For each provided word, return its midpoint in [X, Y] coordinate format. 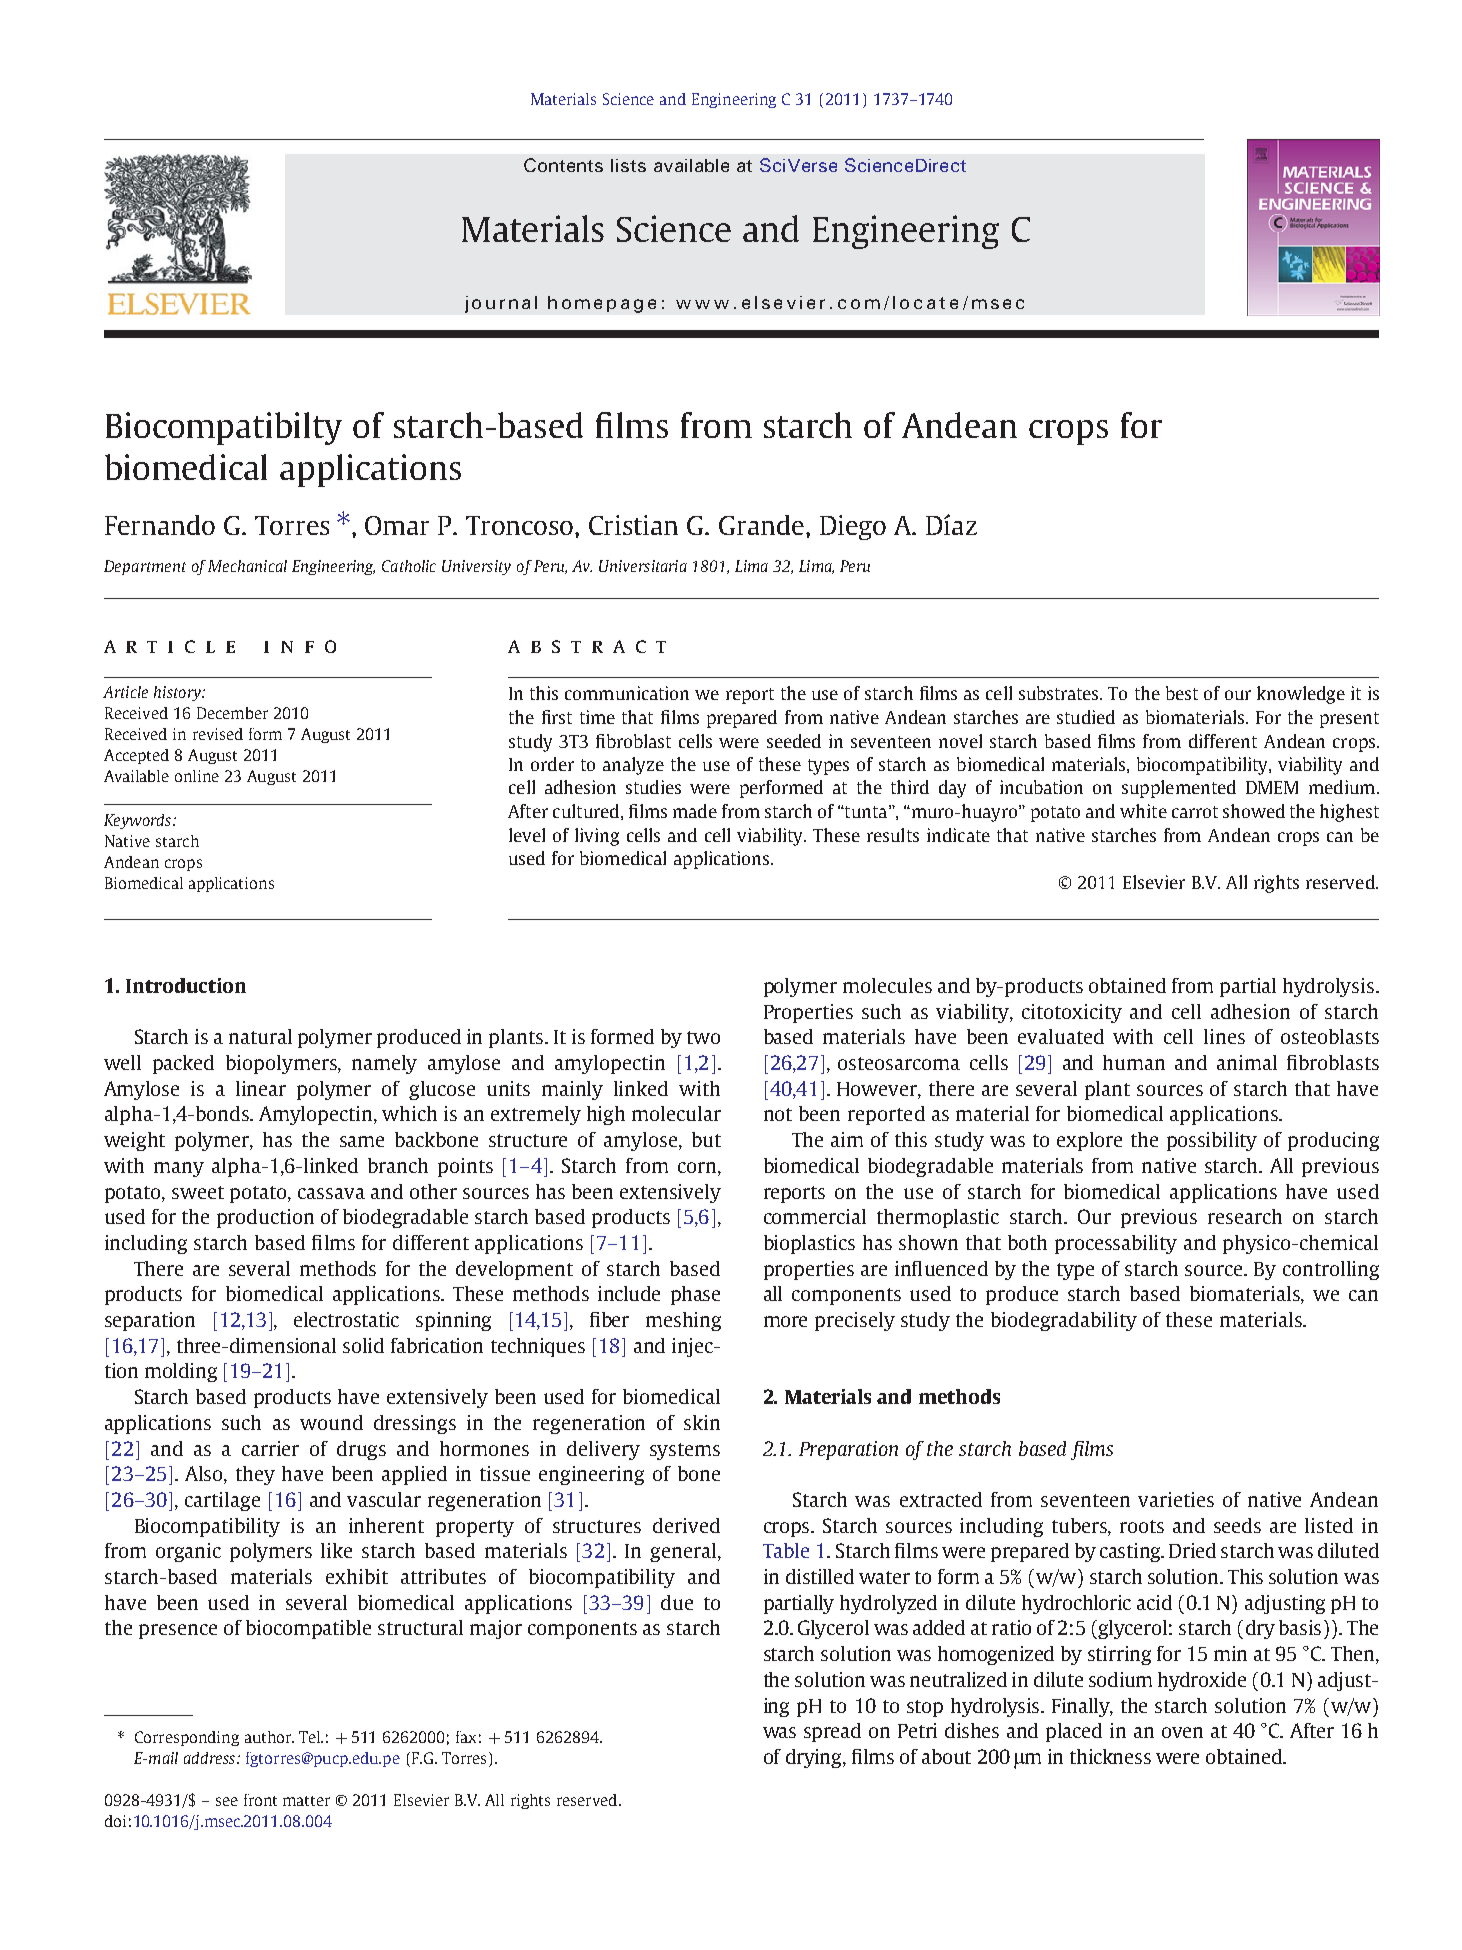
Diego [853, 527]
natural [260, 1036]
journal [501, 304]
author [269, 1737]
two [703, 1037]
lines [1224, 1036]
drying [815, 1758]
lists [628, 165]
